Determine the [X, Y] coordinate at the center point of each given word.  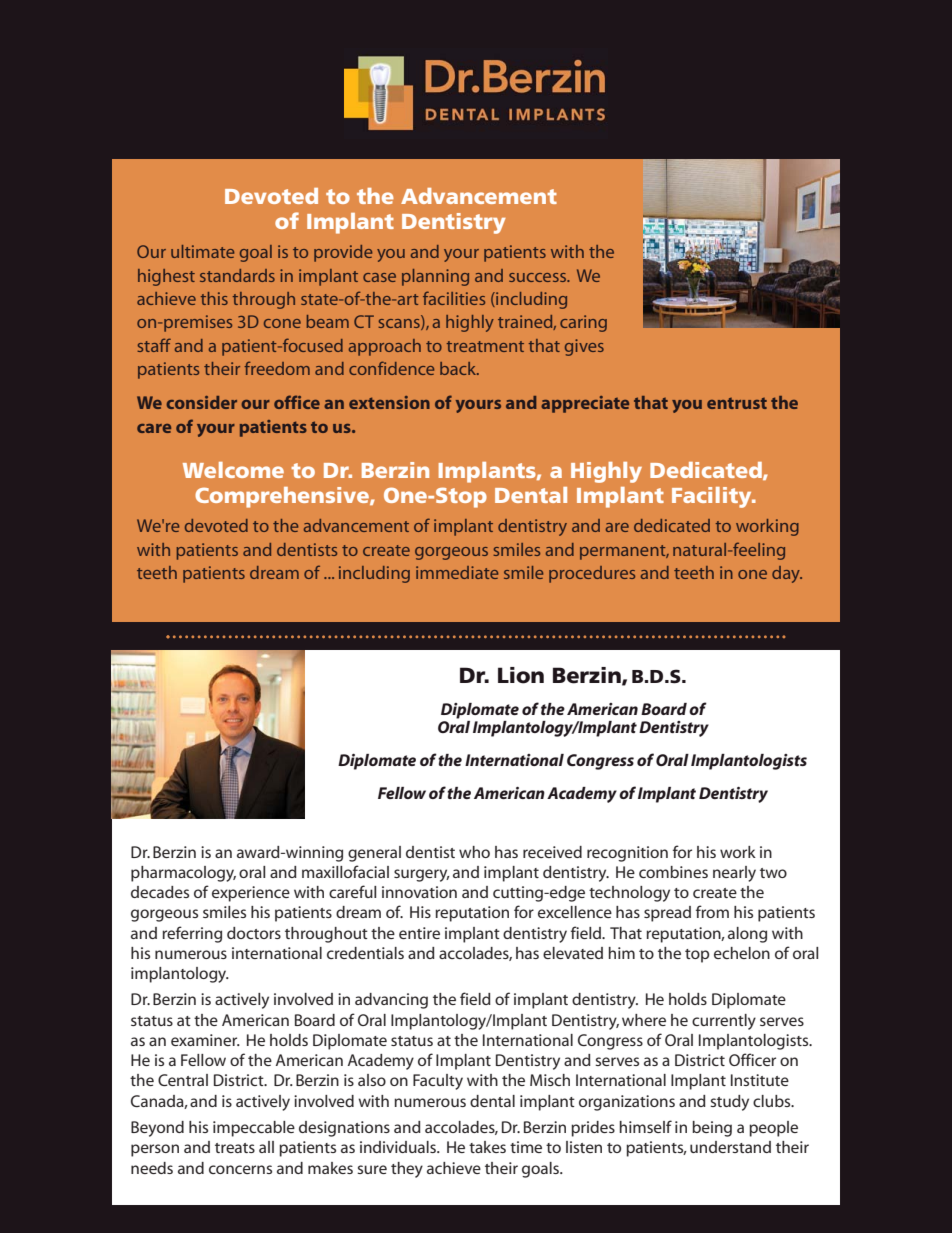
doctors [254, 933]
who [474, 852]
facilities [454, 298]
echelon [742, 953]
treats [235, 1148]
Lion [521, 675]
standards [237, 275]
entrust [737, 403]
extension [389, 402]
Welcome [233, 470]
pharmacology [183, 874]
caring [583, 323]
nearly [734, 874]
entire [419, 933]
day [787, 574]
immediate [457, 572]
